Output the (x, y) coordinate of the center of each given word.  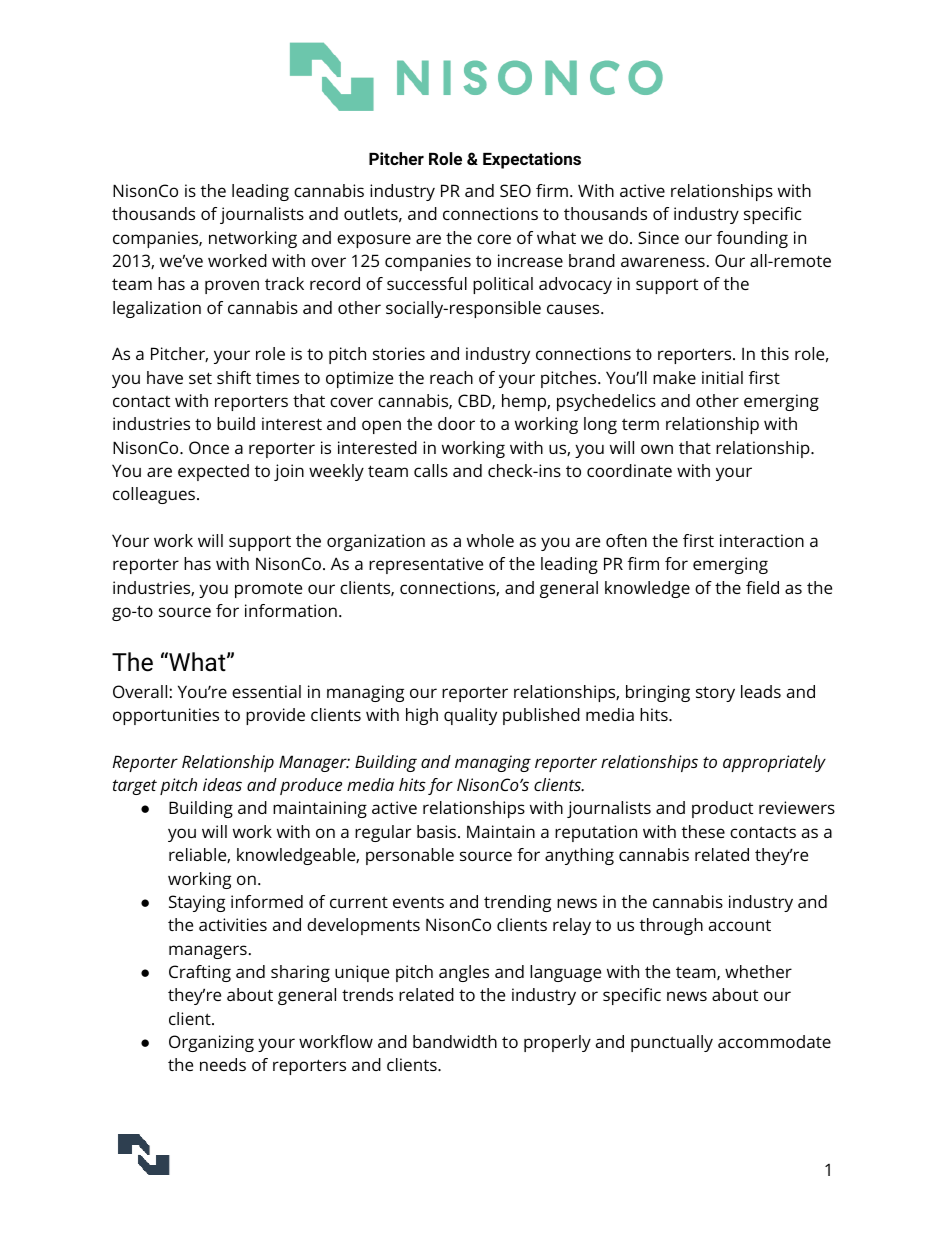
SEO (515, 190)
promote (268, 590)
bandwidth (455, 1041)
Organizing (211, 1043)
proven (232, 287)
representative (426, 565)
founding (752, 239)
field (762, 587)
